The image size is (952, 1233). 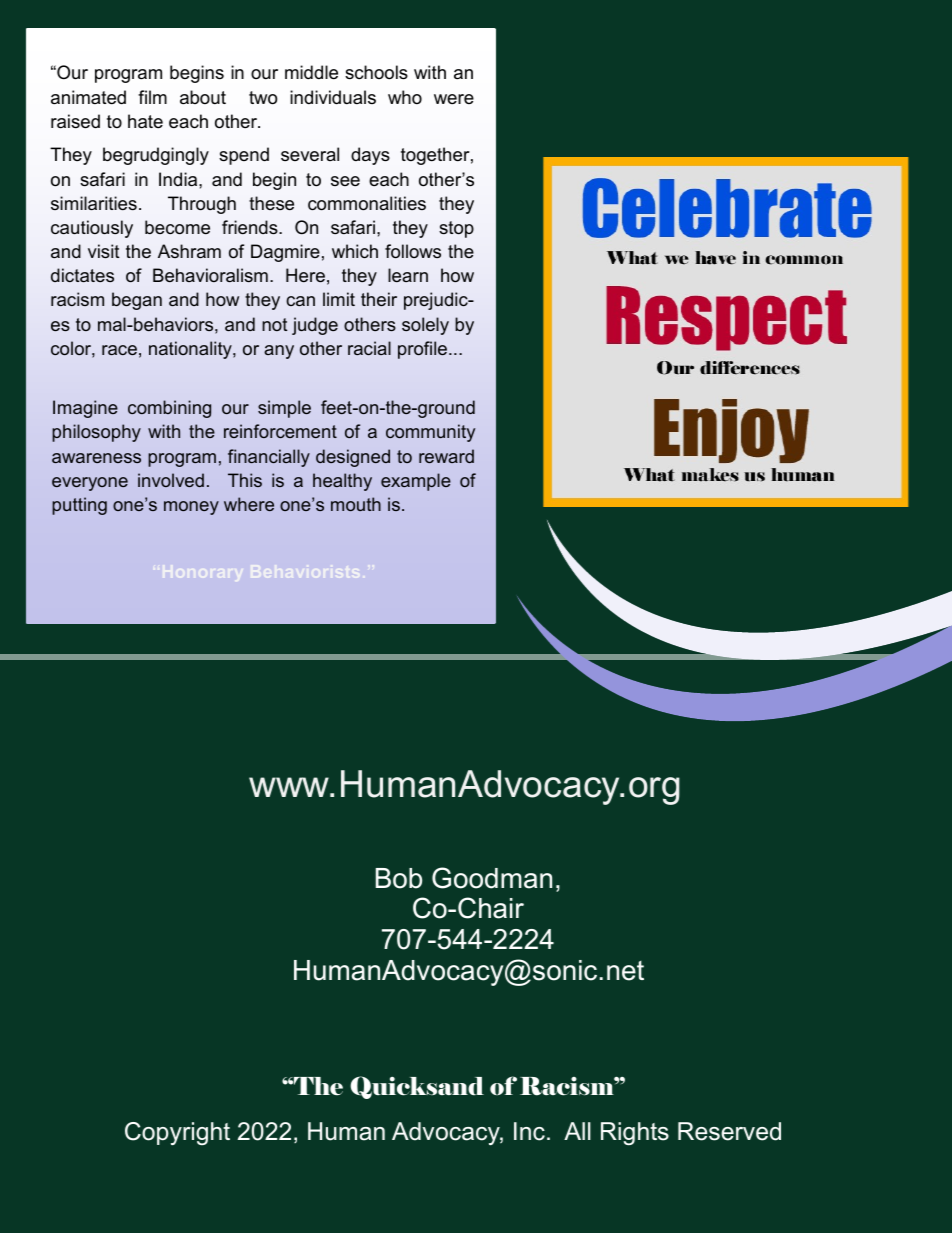 What do you see at coordinates (454, 99) in the page?
I see `were` at bounding box center [454, 99].
